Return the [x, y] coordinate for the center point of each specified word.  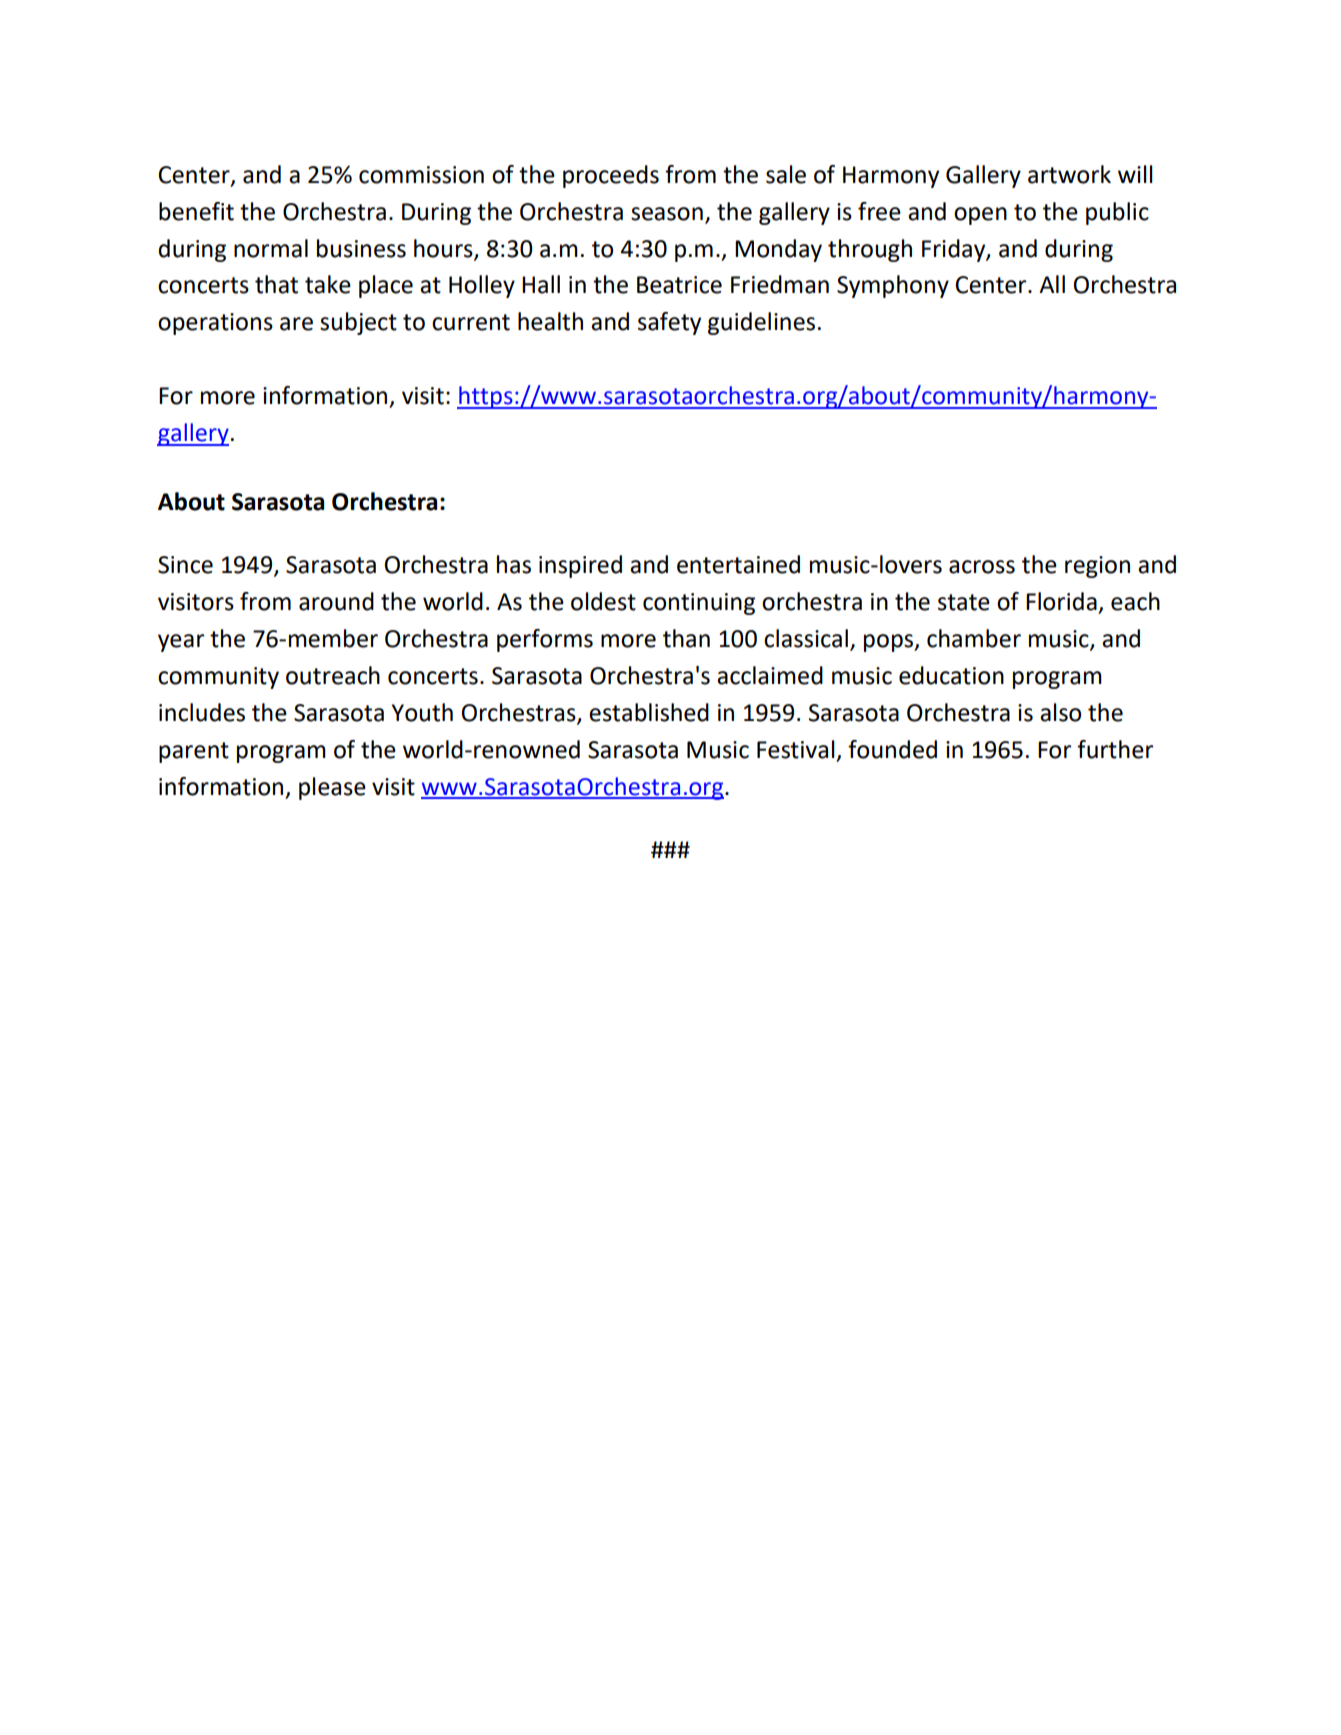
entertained [738, 564]
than [686, 638]
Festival [796, 749]
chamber [974, 638]
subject [358, 323]
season [667, 214]
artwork [1069, 174]
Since [185, 565]
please [332, 788]
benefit [196, 211]
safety [669, 323]
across [982, 567]
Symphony [893, 286]
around [336, 601]
